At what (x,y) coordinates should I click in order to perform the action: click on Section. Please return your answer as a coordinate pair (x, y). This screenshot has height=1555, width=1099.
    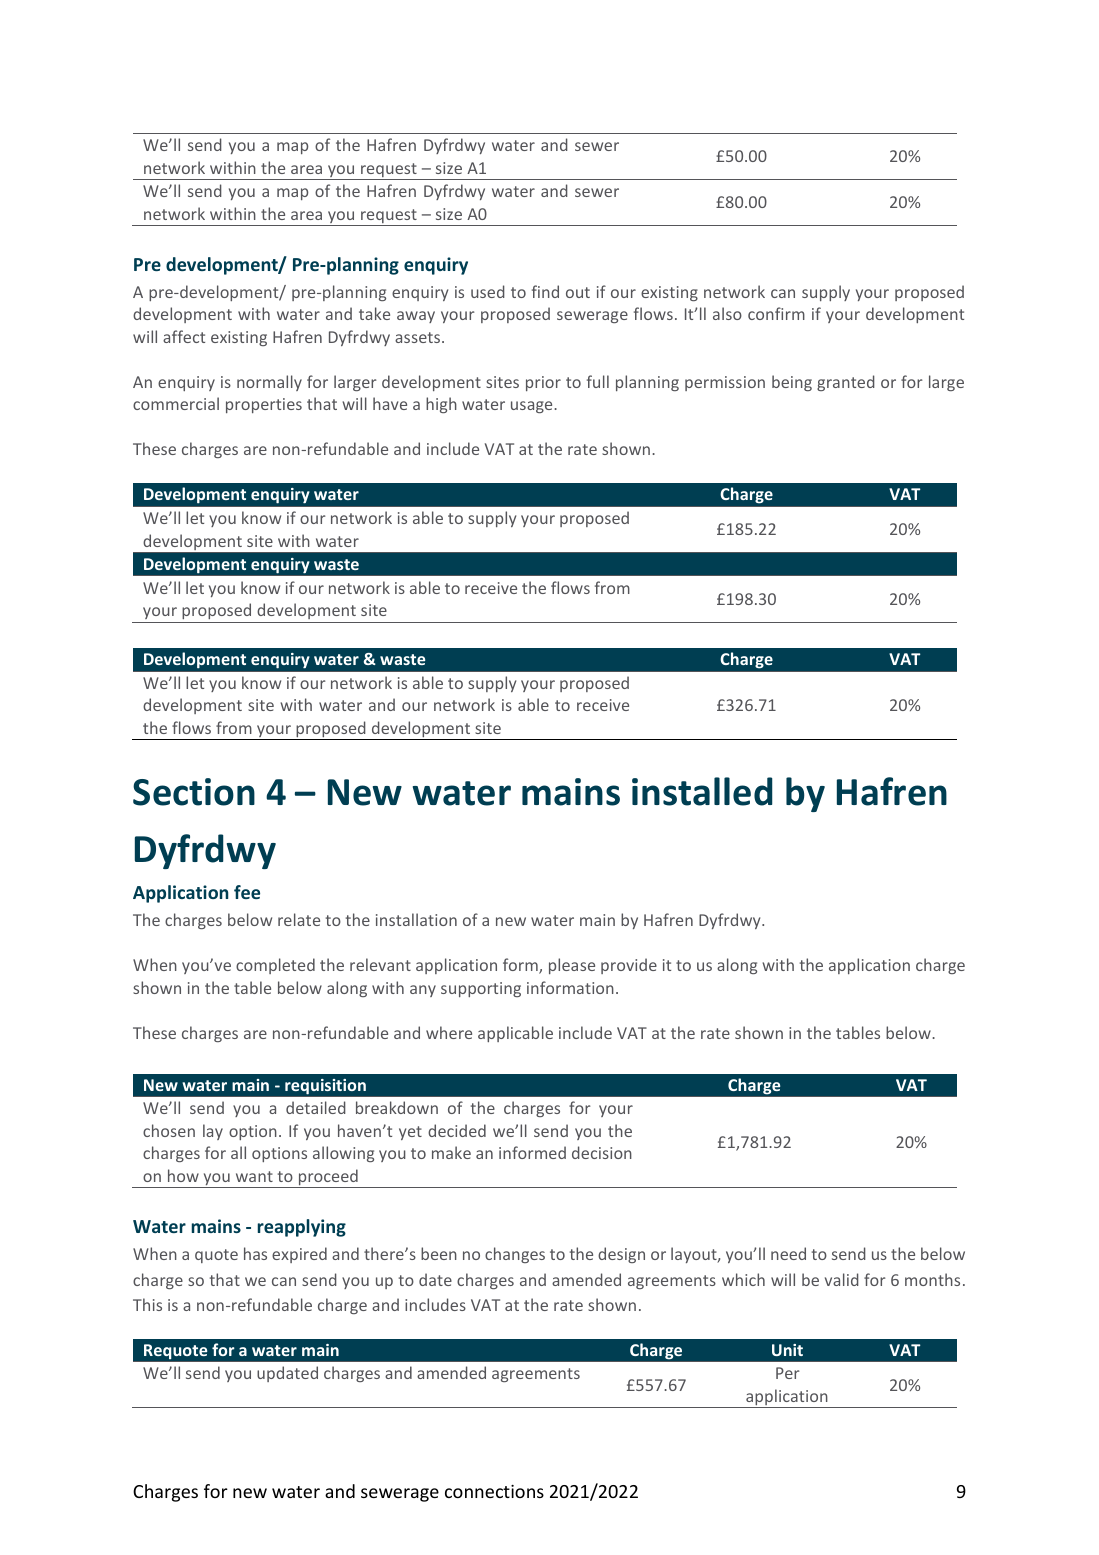
    Looking at the image, I should click on (194, 792).
